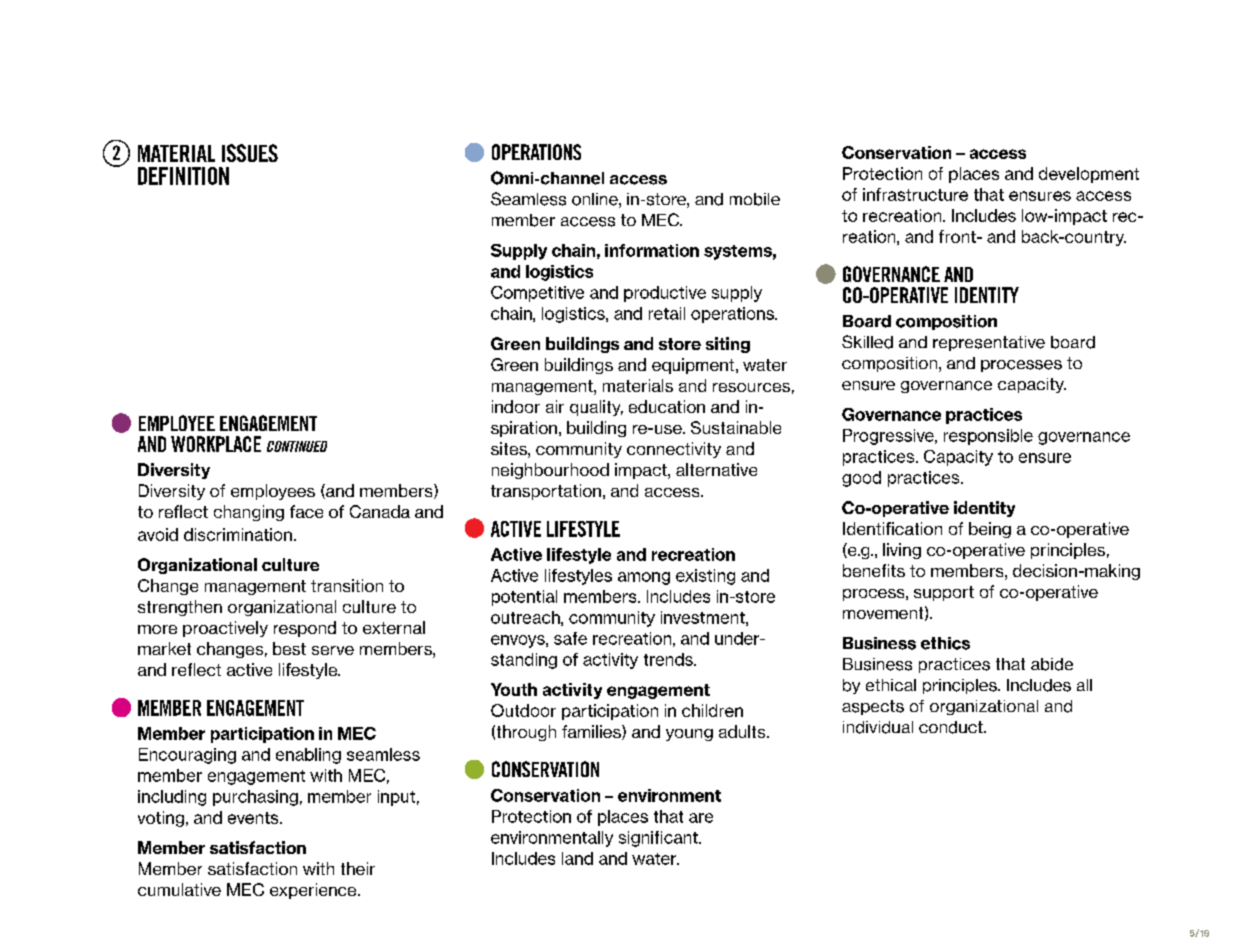 This screenshot has height=952, width=1233. I want to click on changing, so click(249, 513).
